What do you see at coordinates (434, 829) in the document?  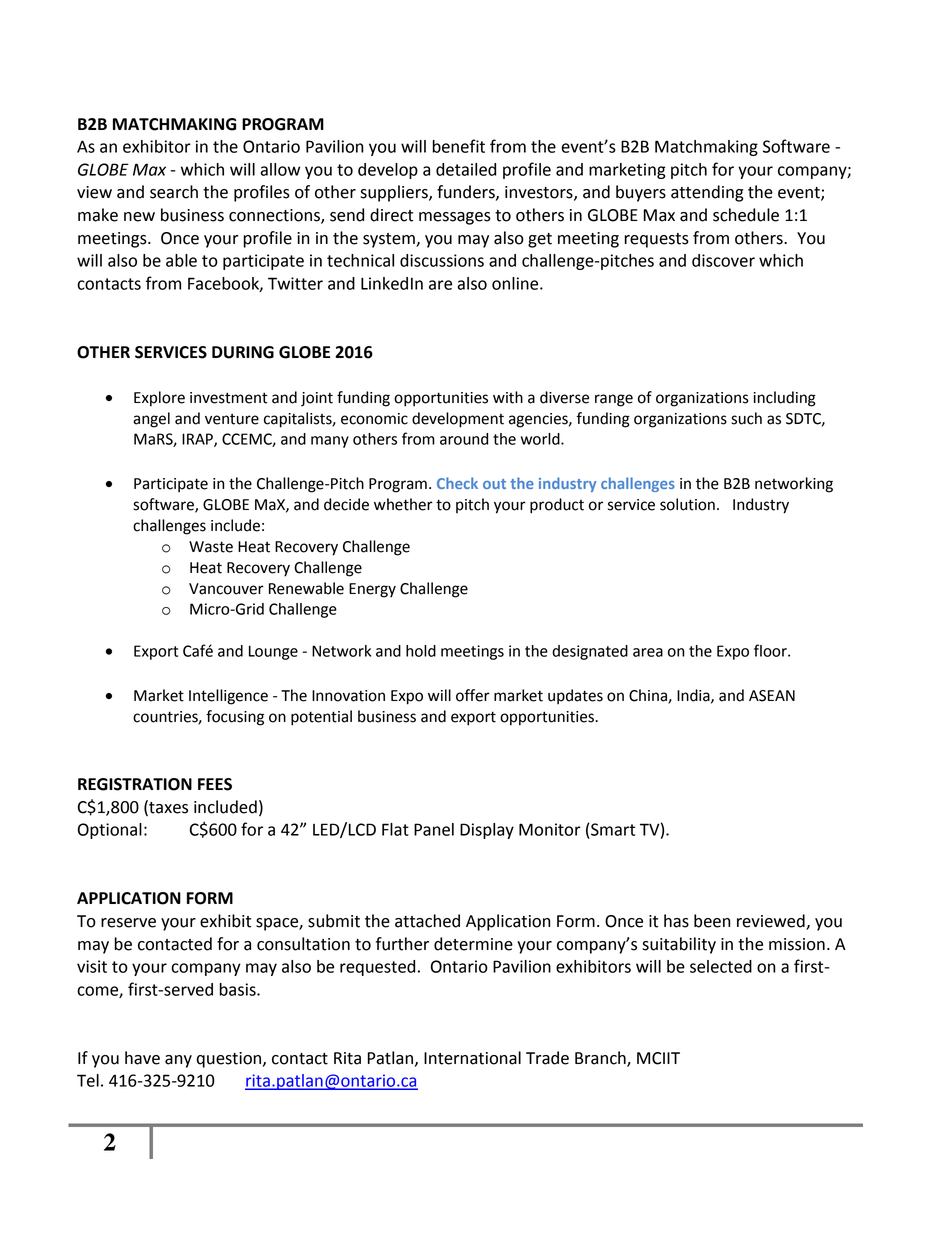 I see `Panel` at bounding box center [434, 829].
